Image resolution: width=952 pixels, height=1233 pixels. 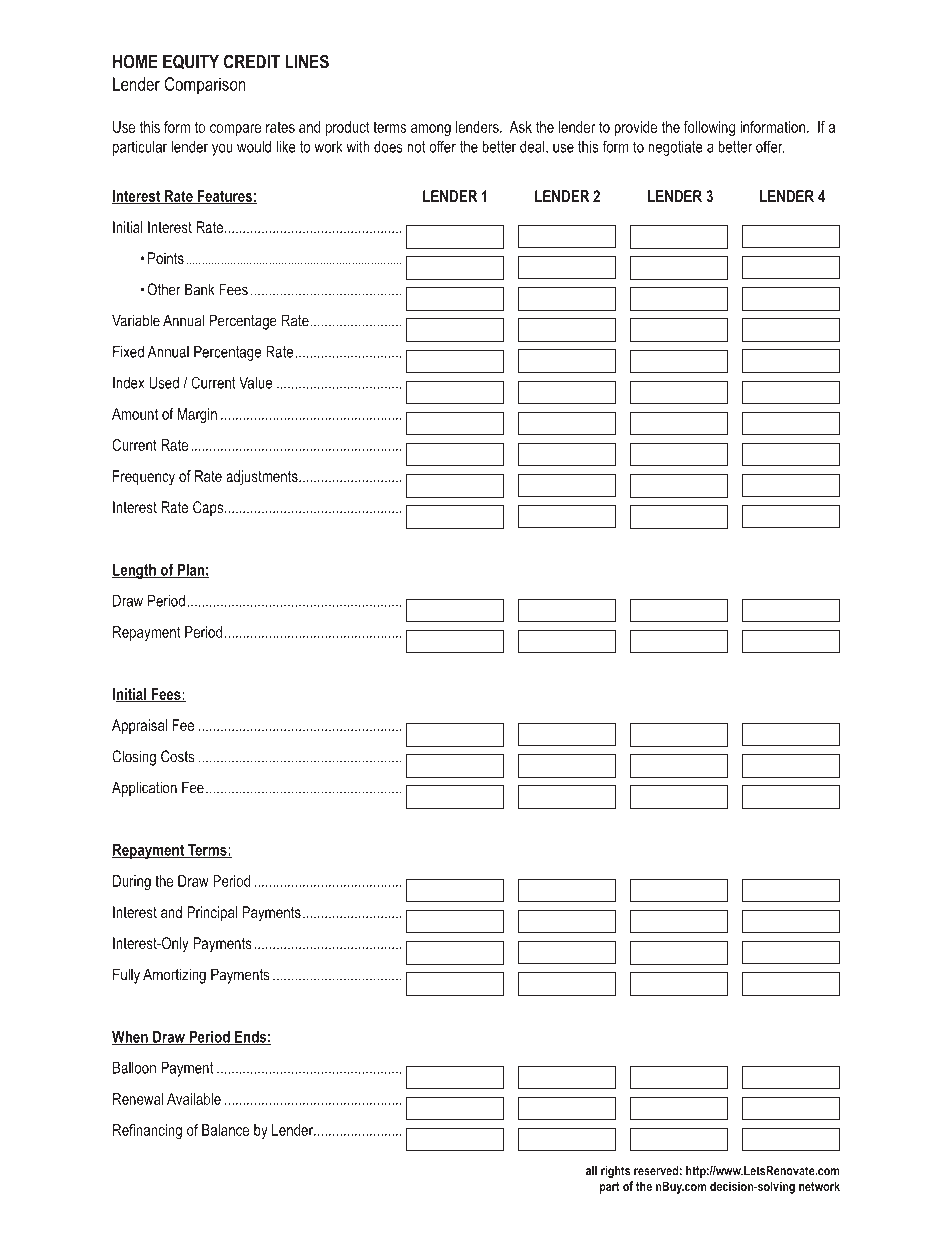 What do you see at coordinates (144, 478) in the screenshot?
I see `Frequency` at bounding box center [144, 478].
